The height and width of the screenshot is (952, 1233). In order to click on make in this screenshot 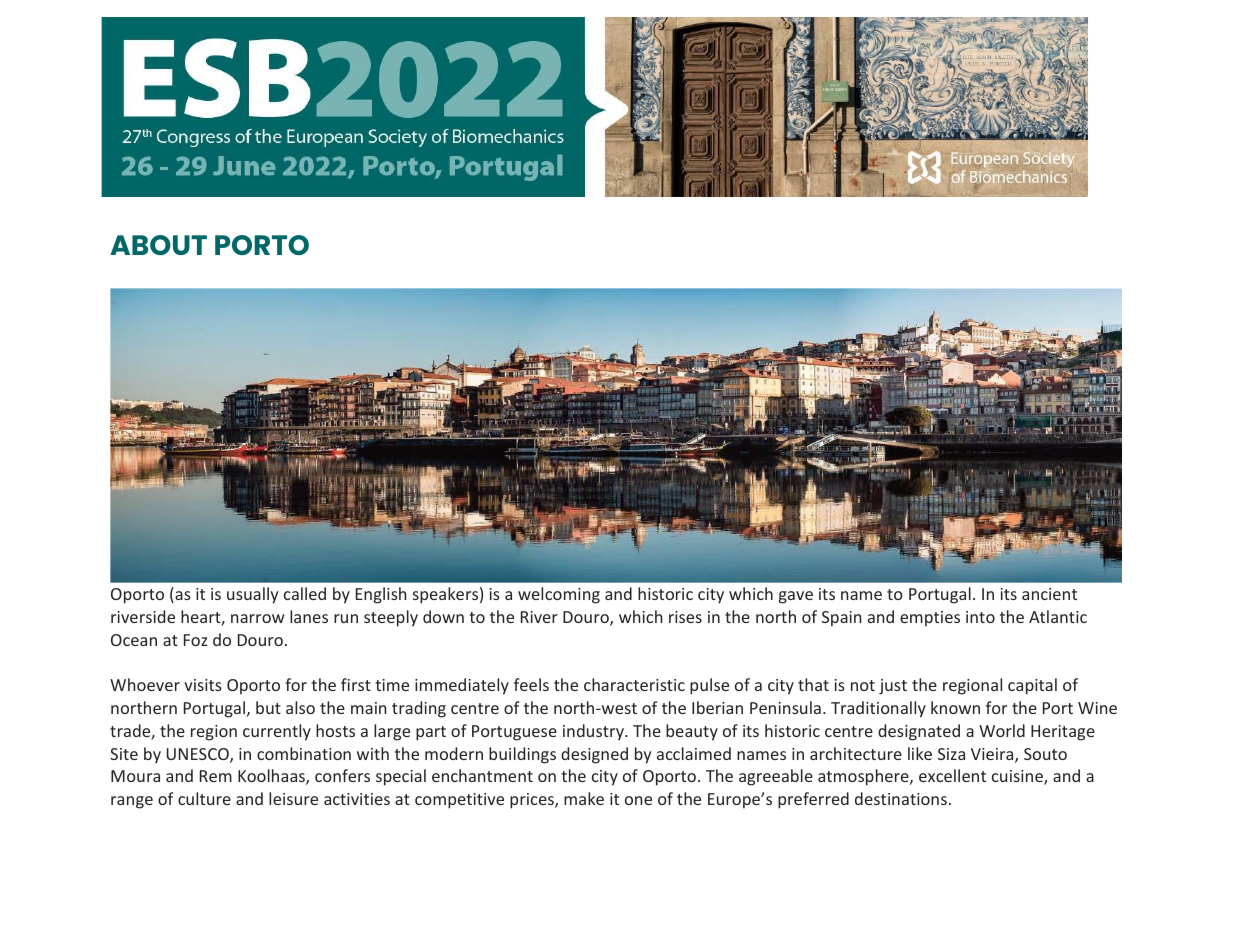, I will do `click(584, 798)`.
